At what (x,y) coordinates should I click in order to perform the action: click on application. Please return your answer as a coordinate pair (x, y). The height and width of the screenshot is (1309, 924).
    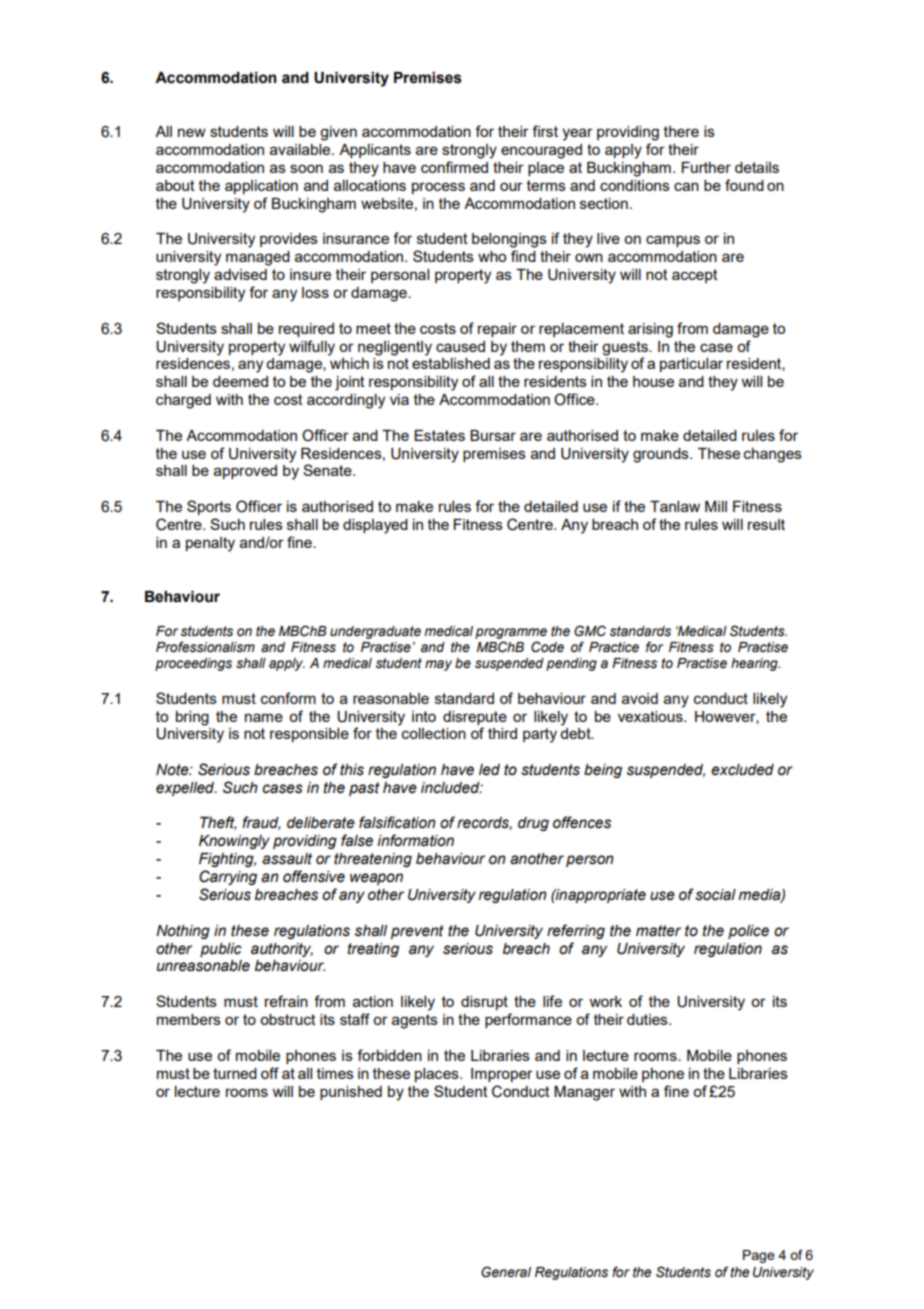
    Looking at the image, I should click on (261, 187).
